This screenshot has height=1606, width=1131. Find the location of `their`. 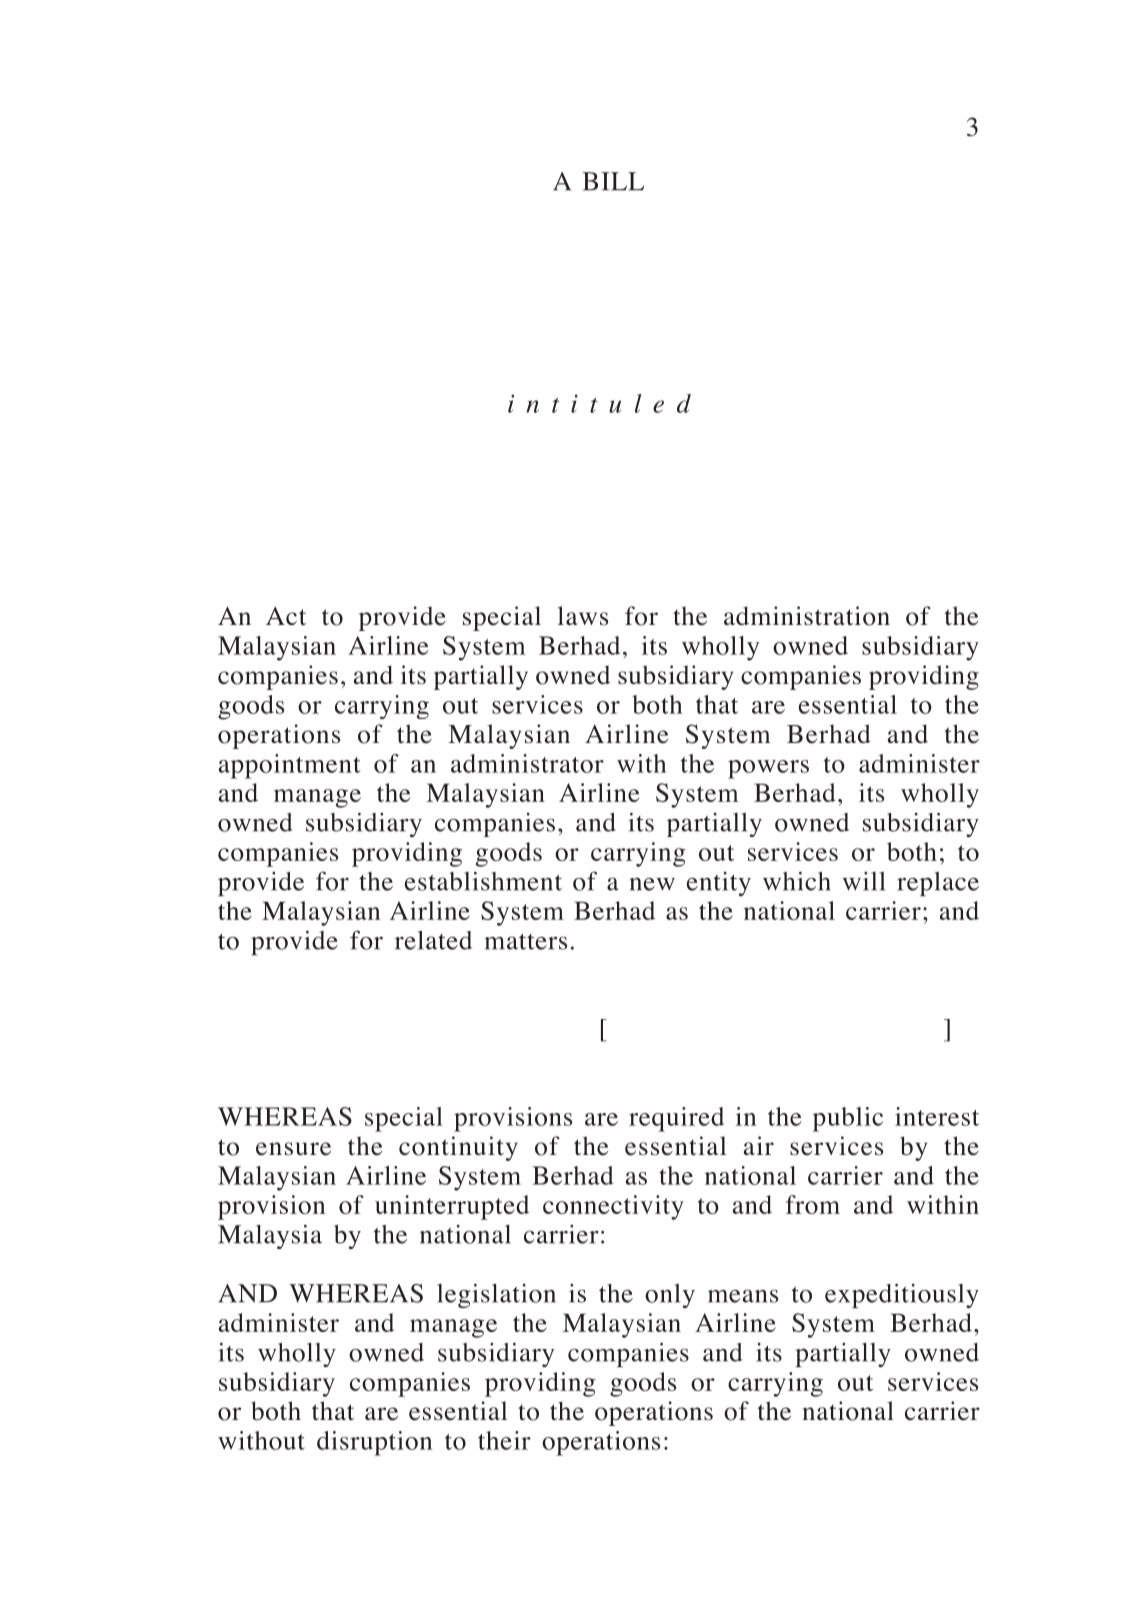

their is located at coordinates (504, 1440).
